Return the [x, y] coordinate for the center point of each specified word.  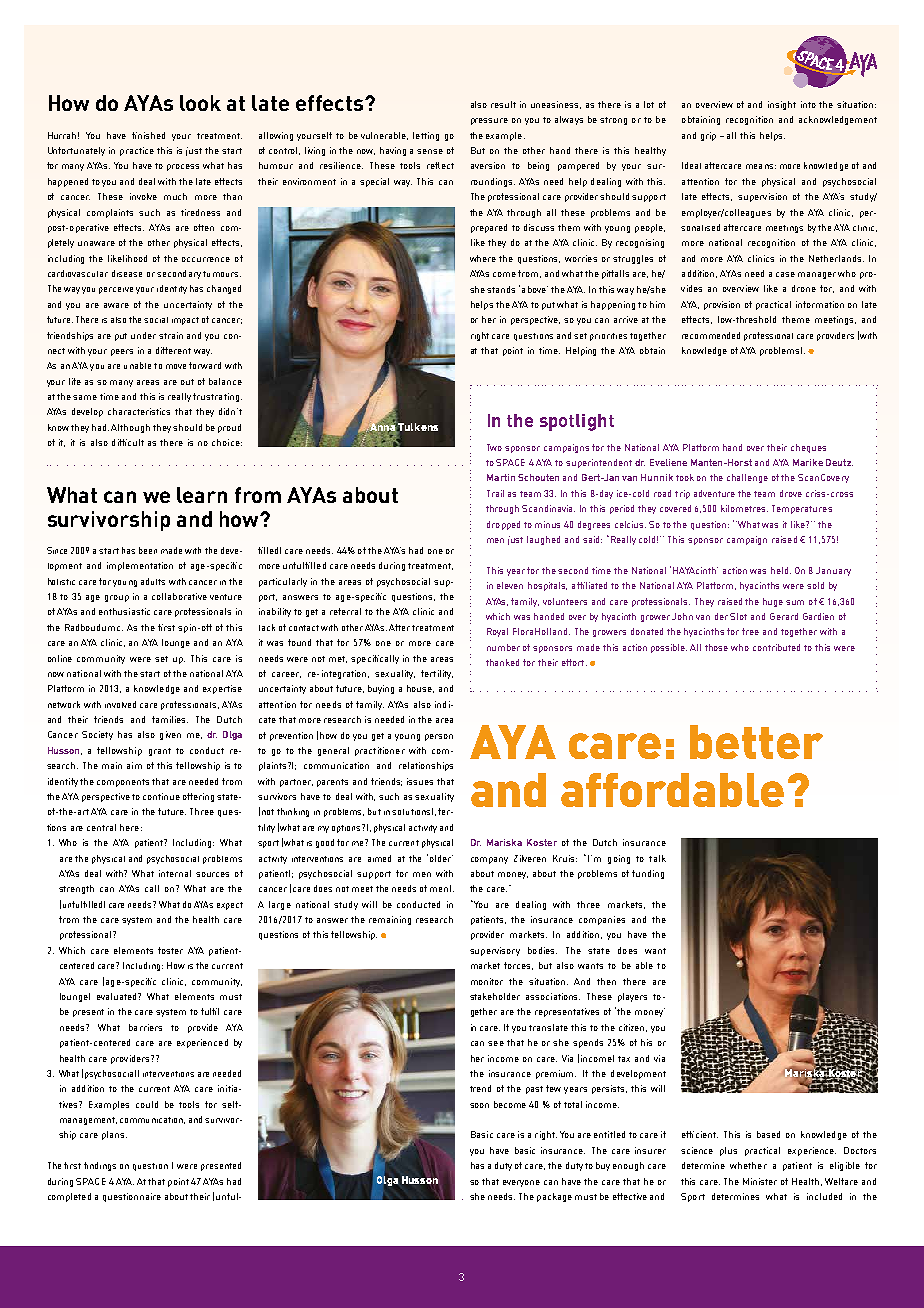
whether [748, 1165]
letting [426, 136]
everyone [521, 1183]
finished [148, 135]
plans [114, 1135]
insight [782, 105]
